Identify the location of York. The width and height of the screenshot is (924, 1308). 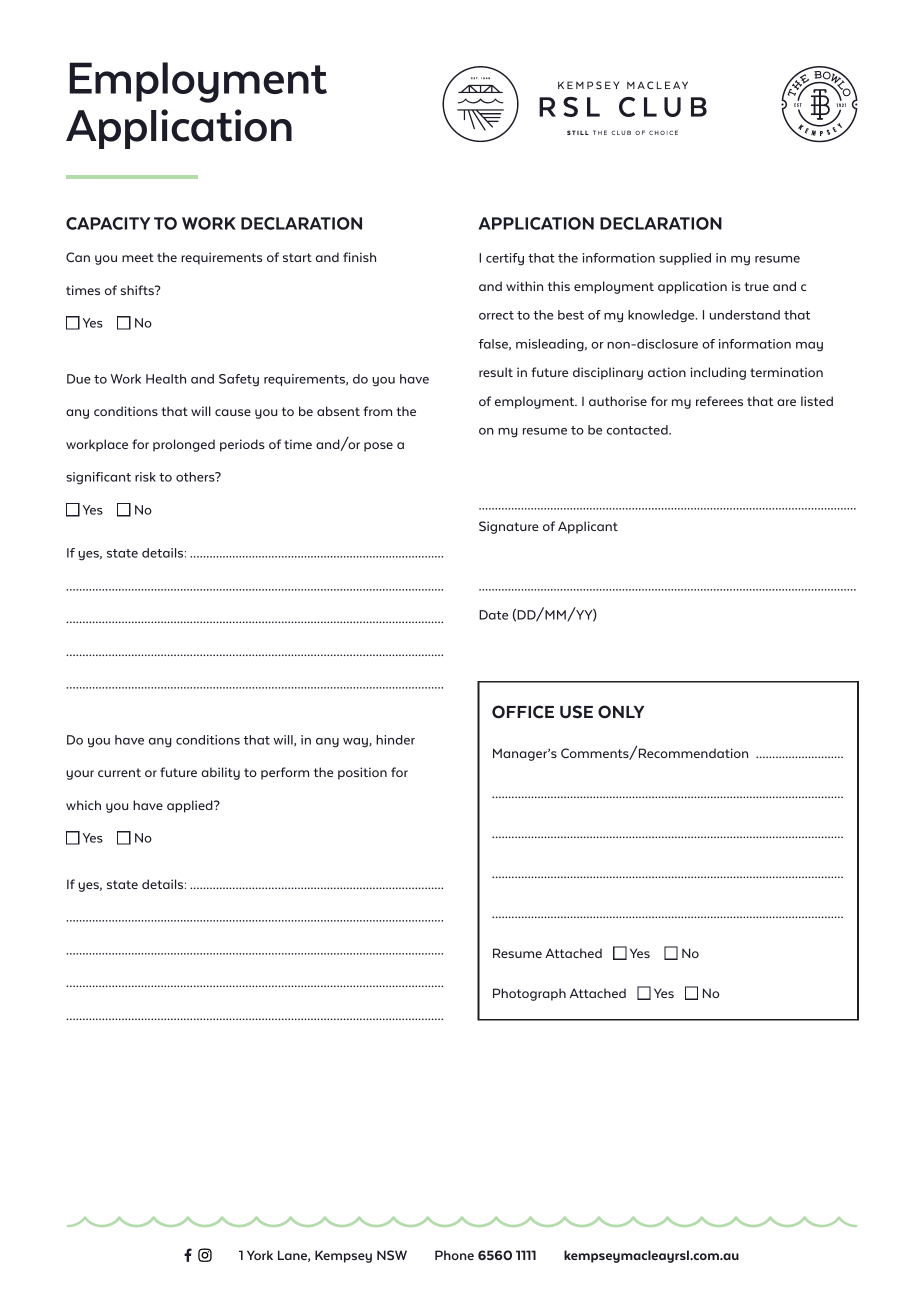
(260, 1255).
